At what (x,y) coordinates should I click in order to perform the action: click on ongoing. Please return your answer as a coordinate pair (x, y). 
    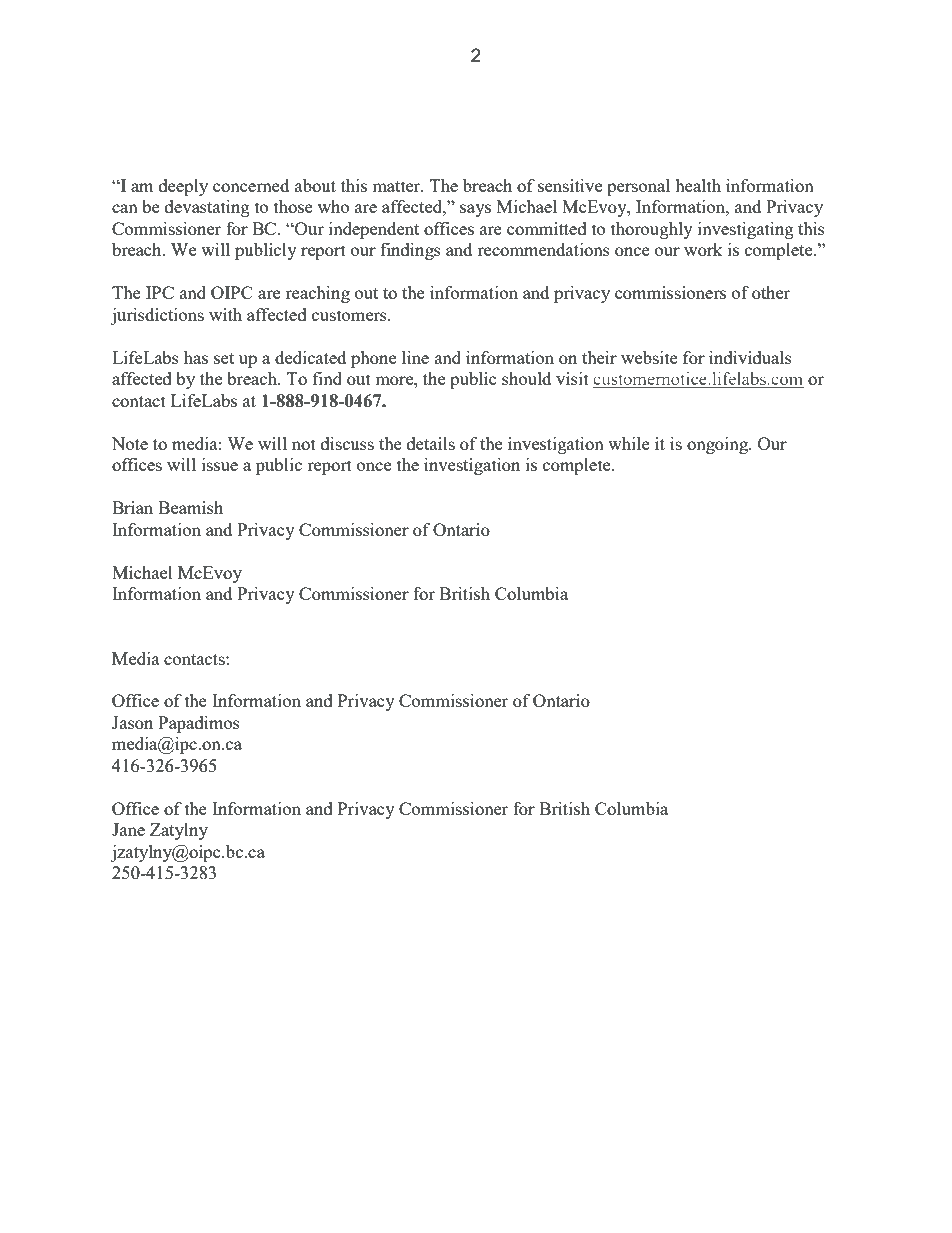
    Looking at the image, I should click on (718, 445).
